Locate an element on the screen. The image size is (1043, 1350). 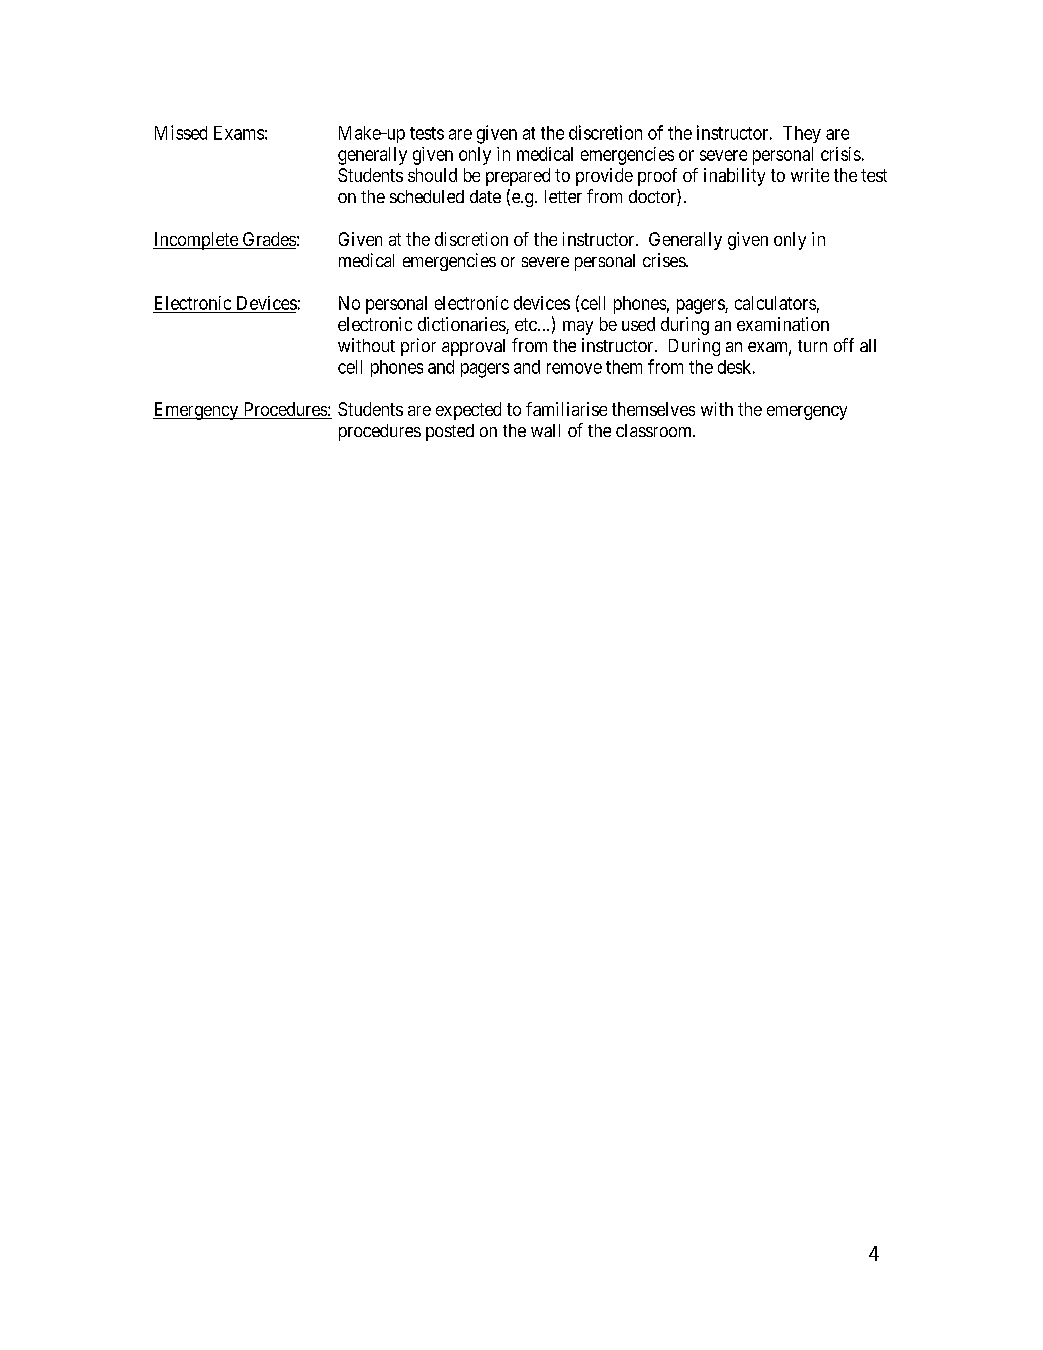
crises is located at coordinates (665, 260).
